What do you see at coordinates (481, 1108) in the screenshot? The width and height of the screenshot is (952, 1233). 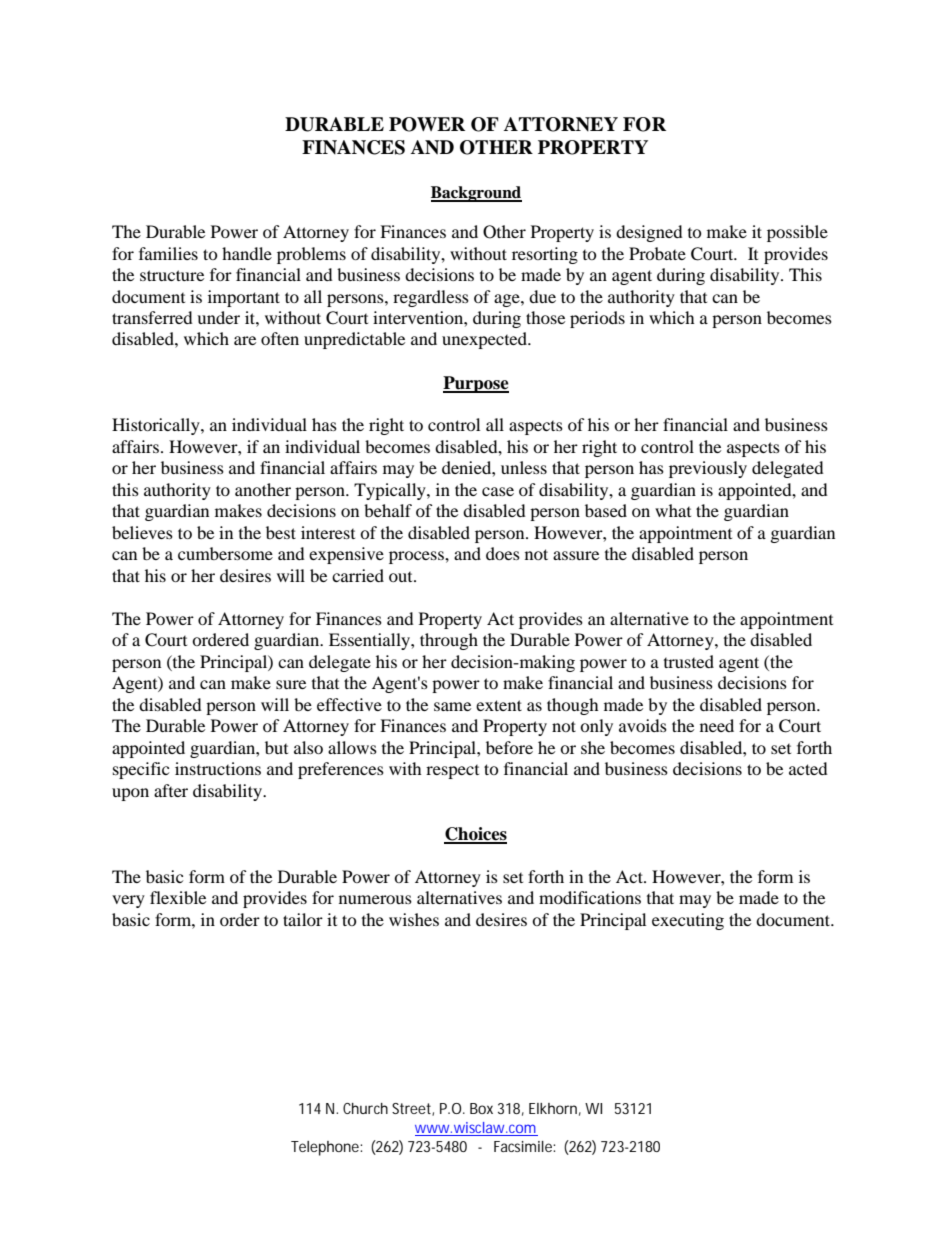 I see `Box` at bounding box center [481, 1108].
